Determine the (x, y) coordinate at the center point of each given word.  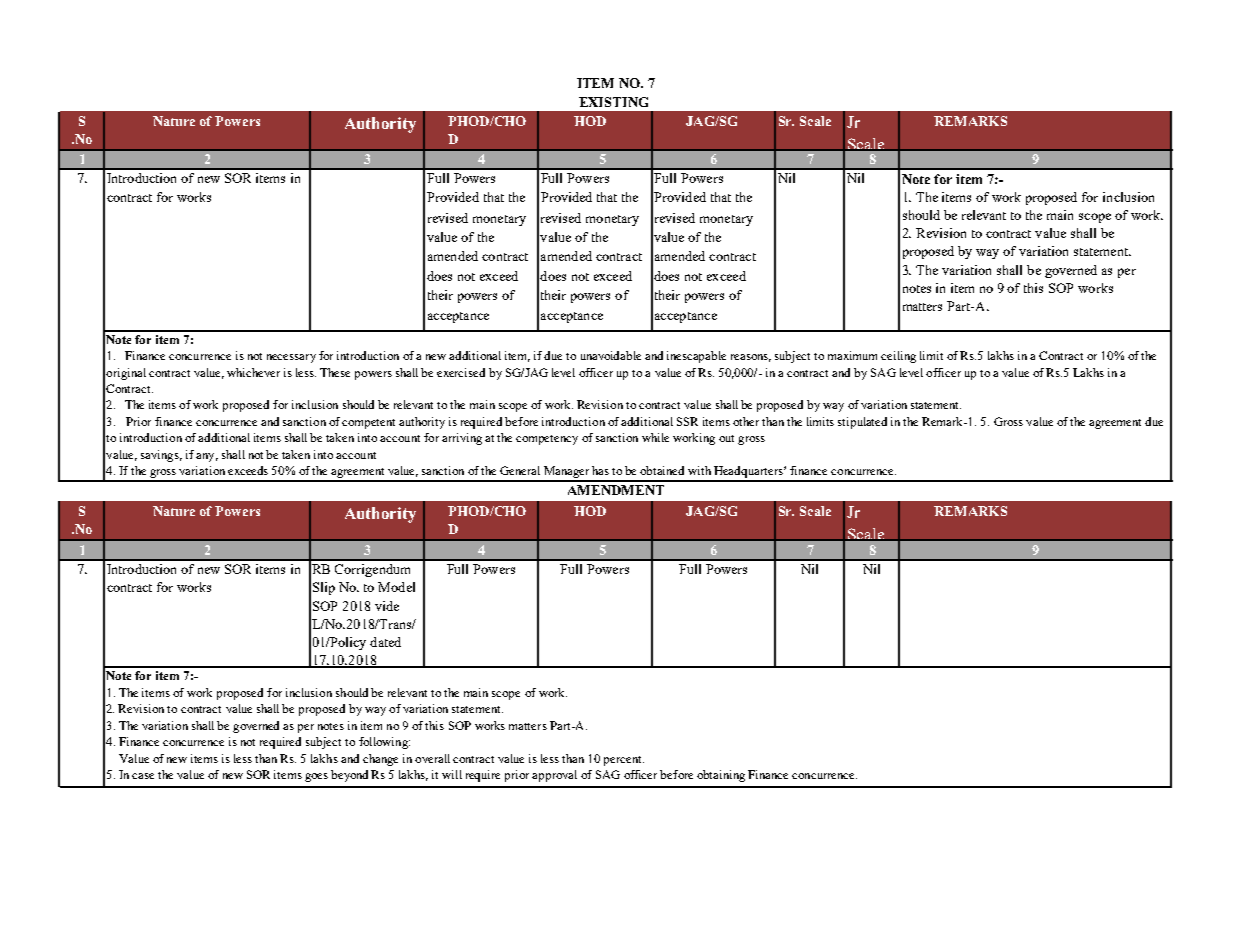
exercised (461, 372)
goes (316, 777)
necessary (291, 358)
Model (396, 587)
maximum (852, 355)
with (699, 470)
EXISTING (613, 102)
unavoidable (611, 355)
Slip (324, 588)
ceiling (898, 357)
